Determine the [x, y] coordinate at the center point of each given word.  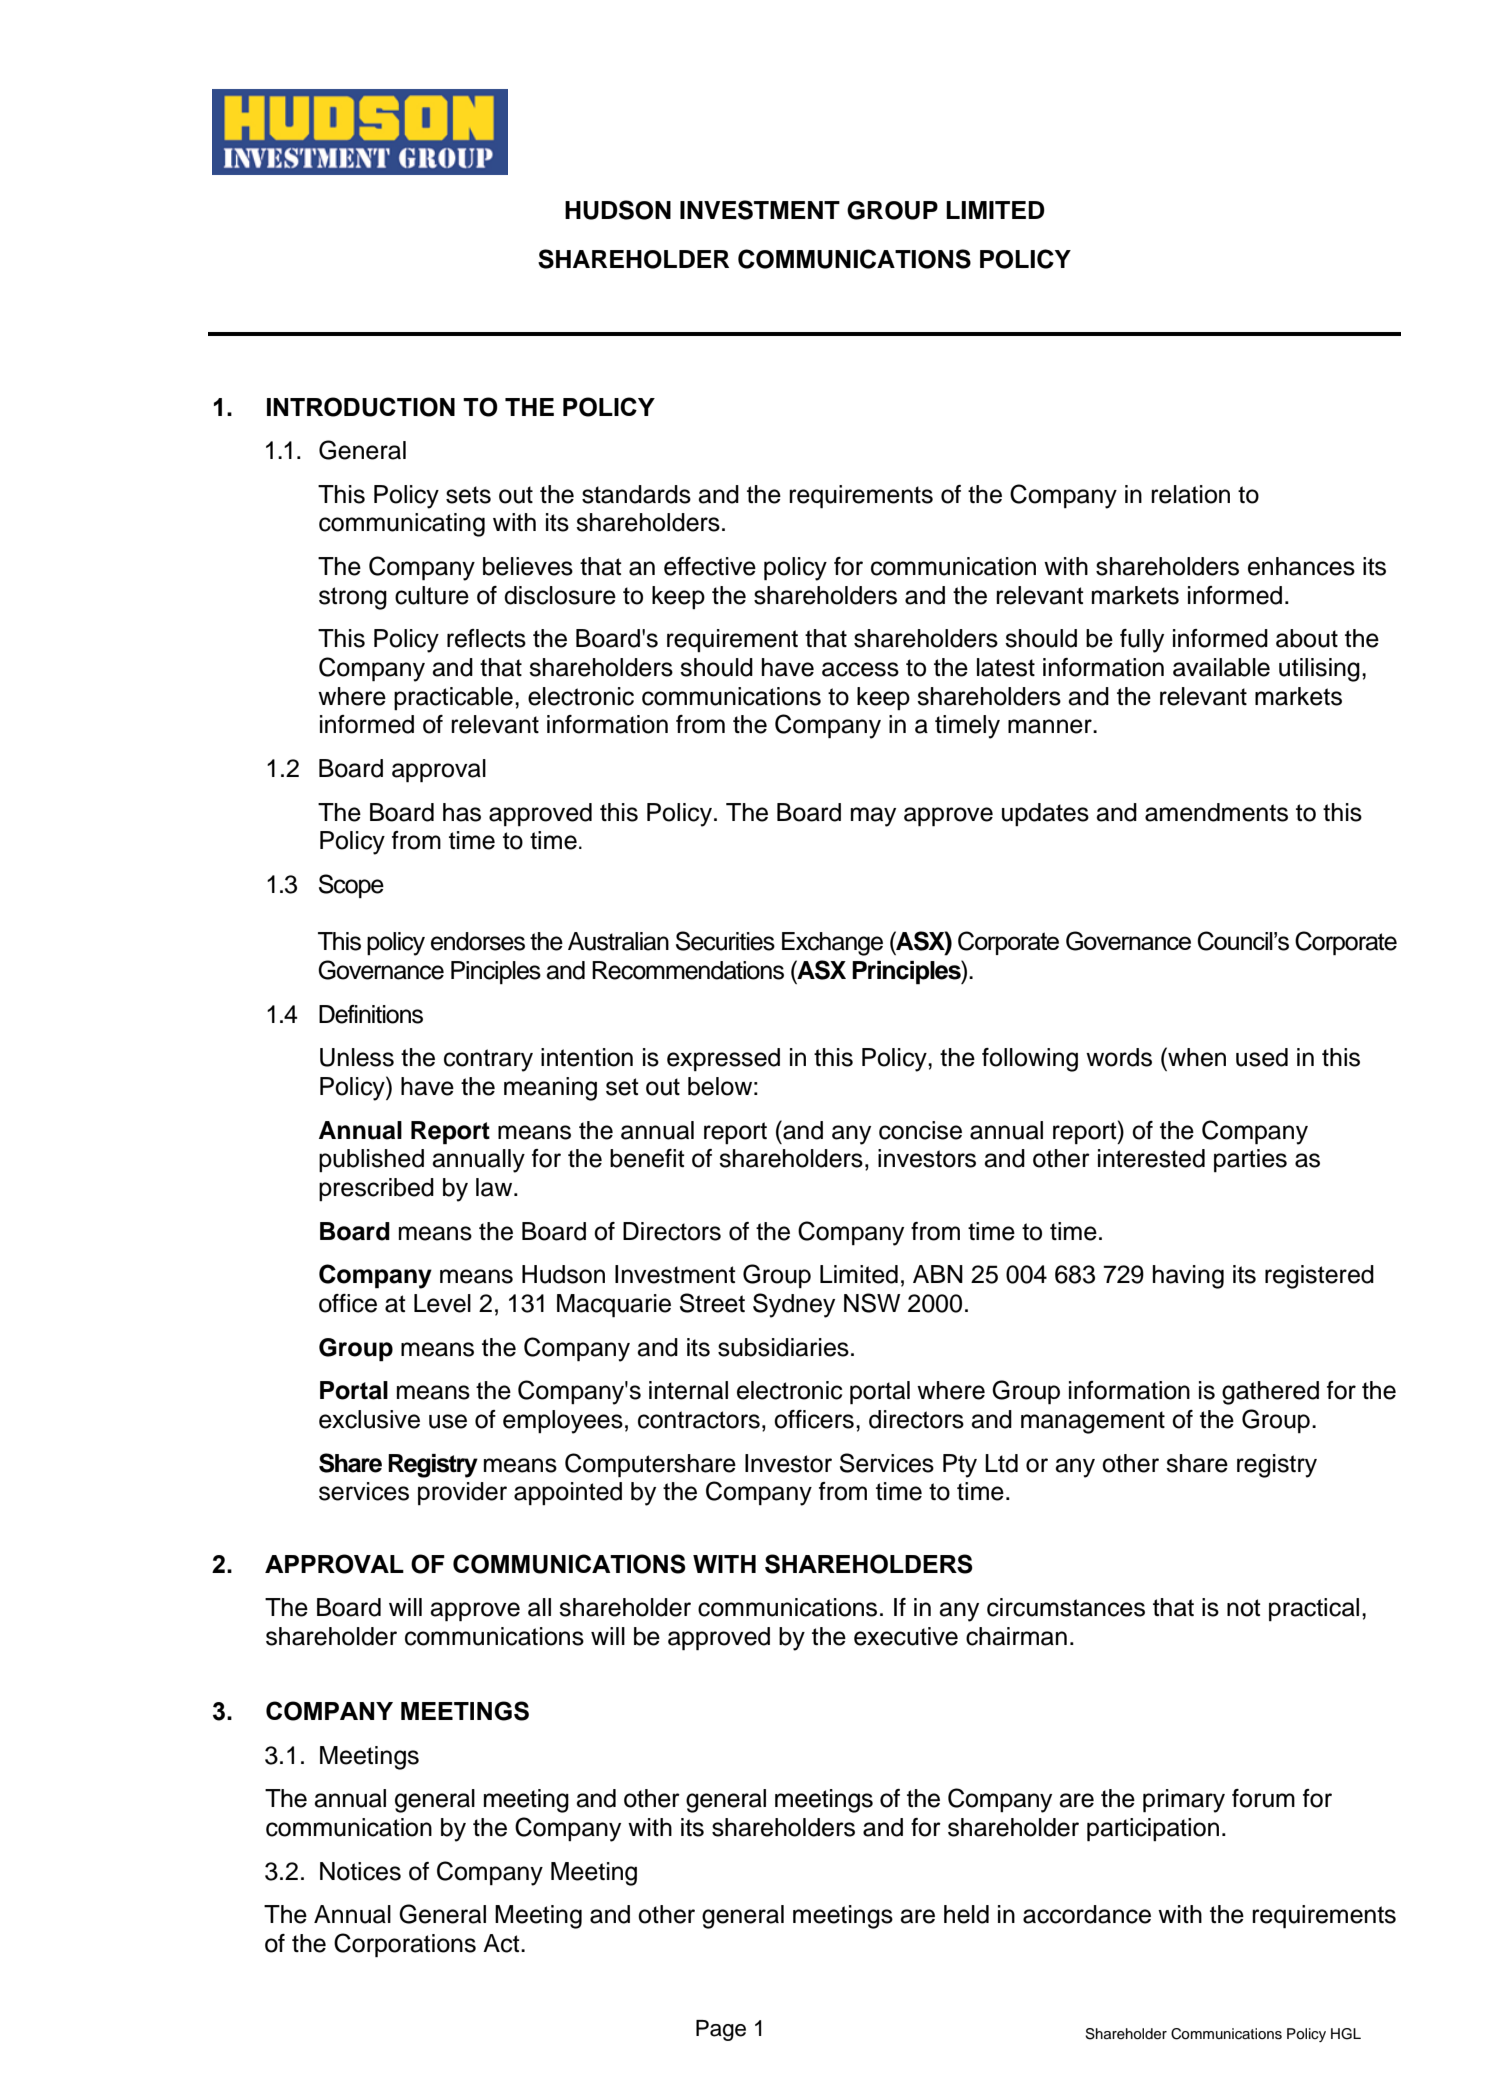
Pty [960, 1466]
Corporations [405, 1945]
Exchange [832, 944]
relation [1190, 494]
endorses [478, 941]
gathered [1270, 1393]
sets [468, 495]
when [1196, 1057]
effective [710, 566]
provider [462, 1494]
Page [721, 2030]
